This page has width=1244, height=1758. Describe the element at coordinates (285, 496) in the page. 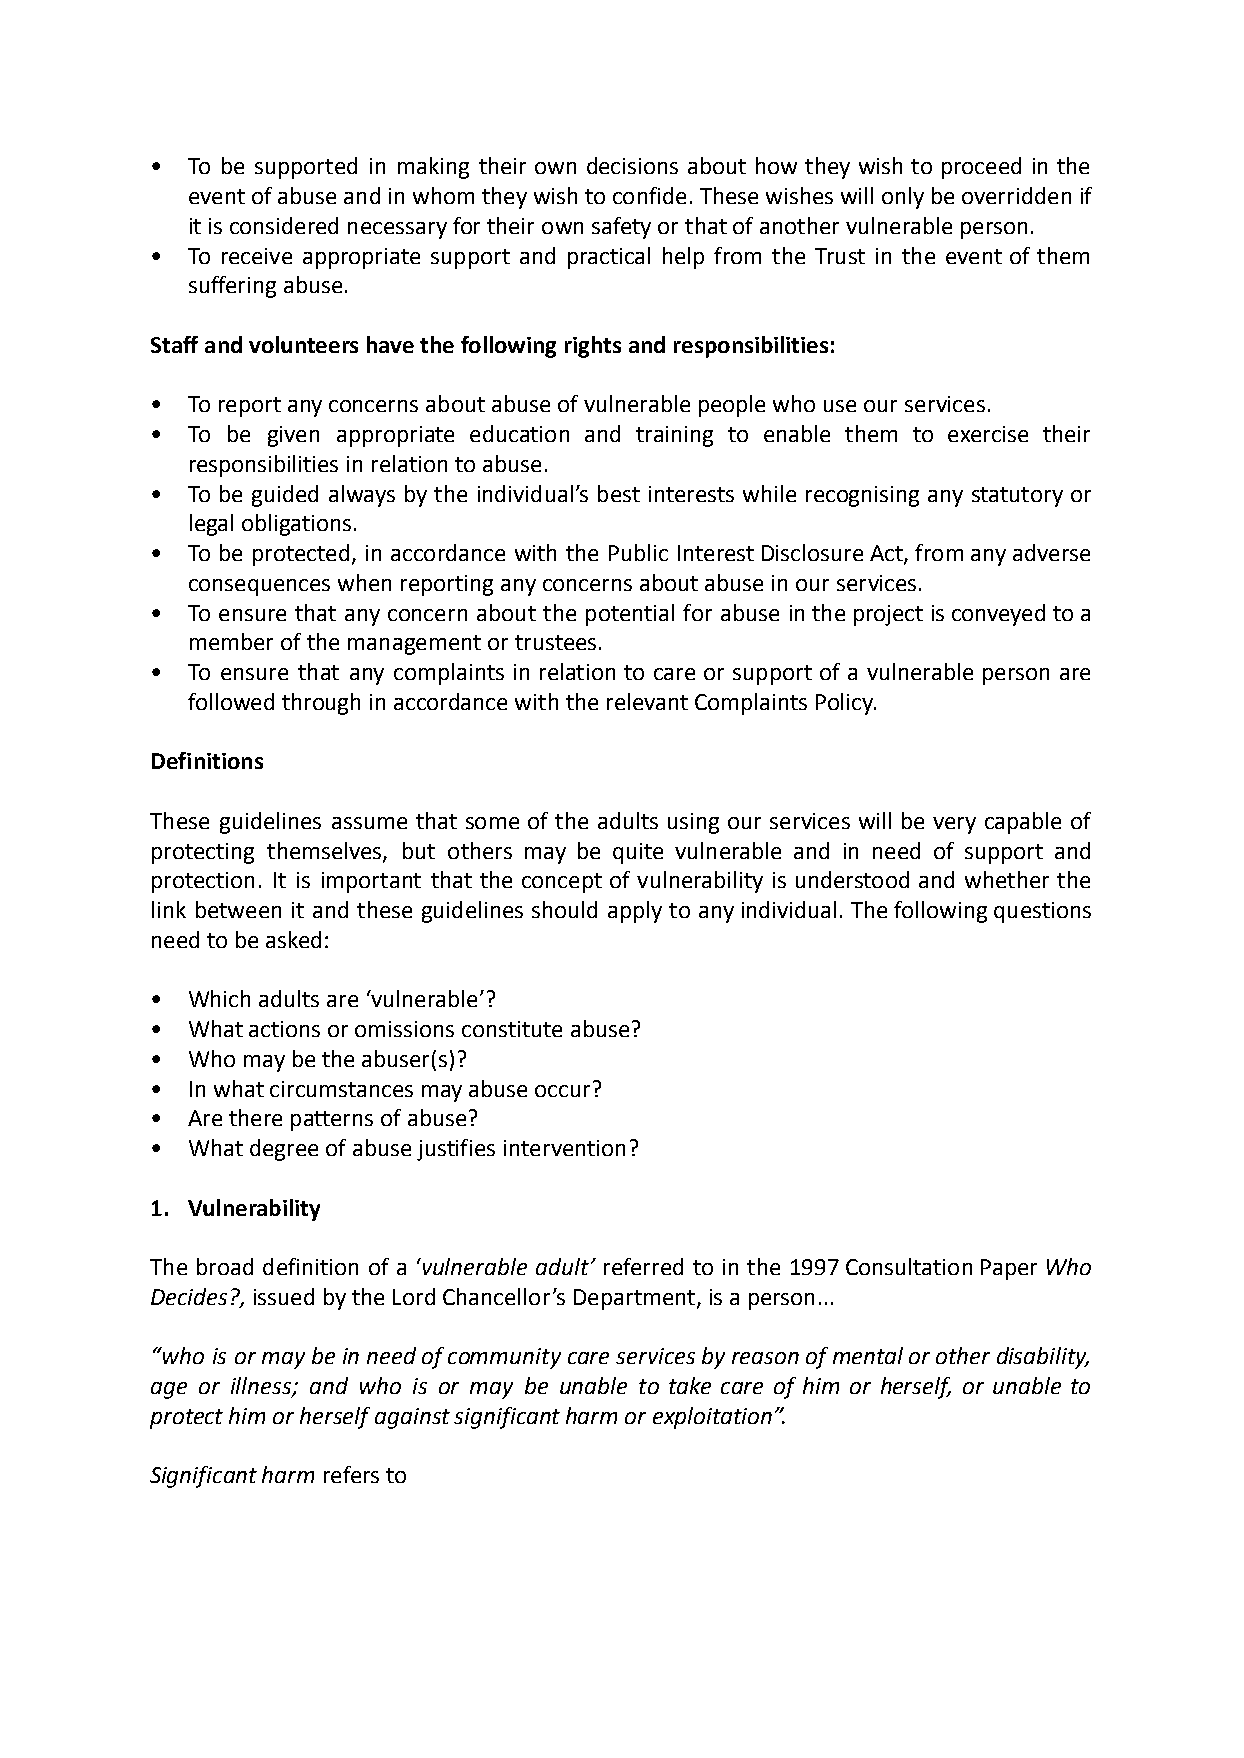

I see `guided` at that location.
